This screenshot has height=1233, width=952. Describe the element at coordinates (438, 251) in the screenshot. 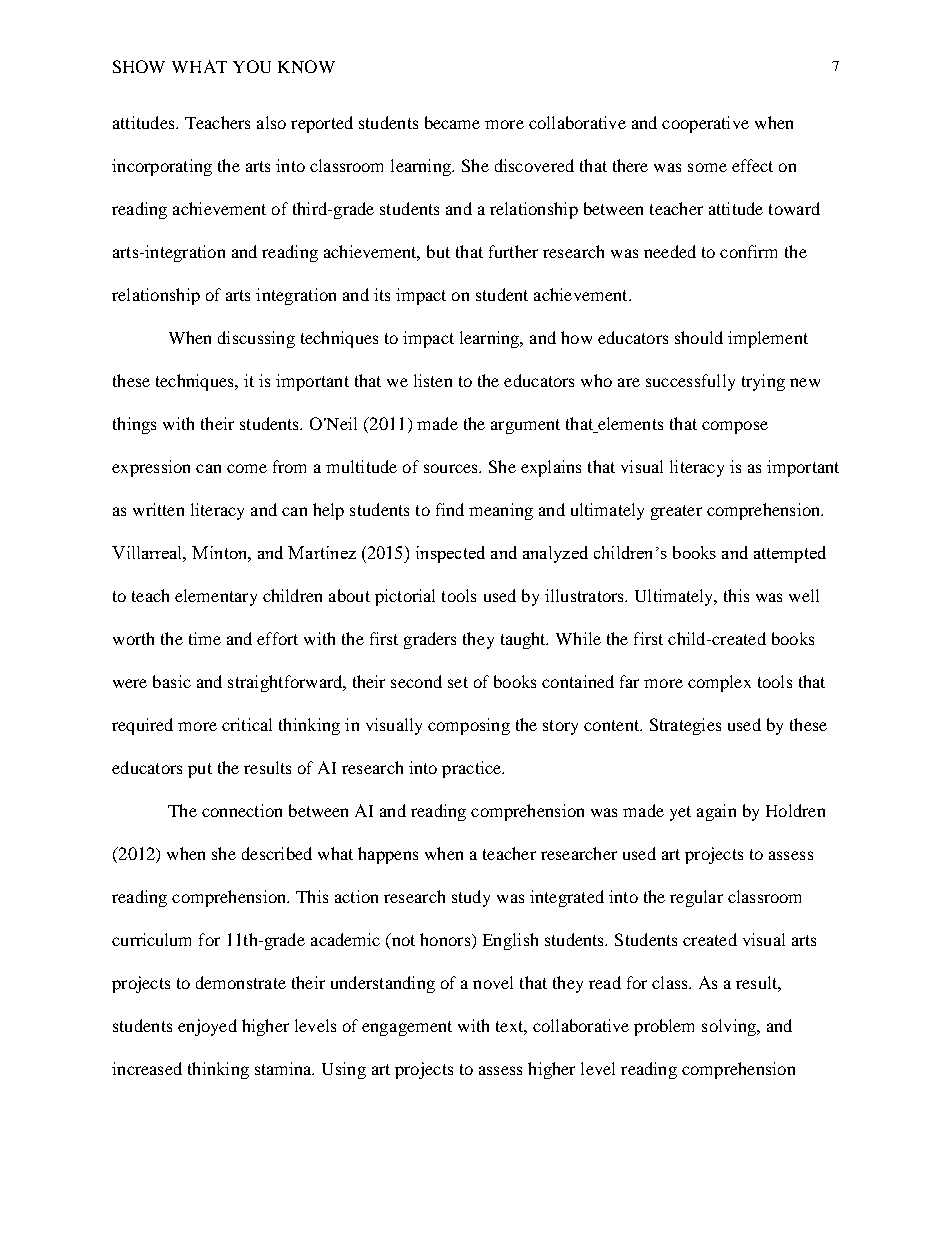

I see `but` at that location.
